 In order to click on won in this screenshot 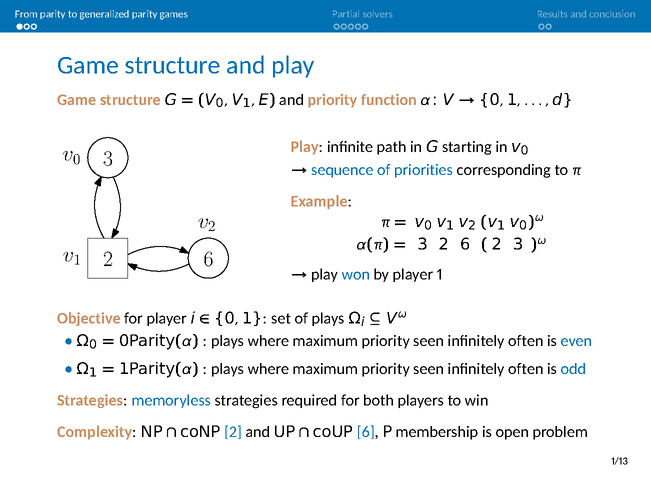, I will do `click(355, 275)`.
